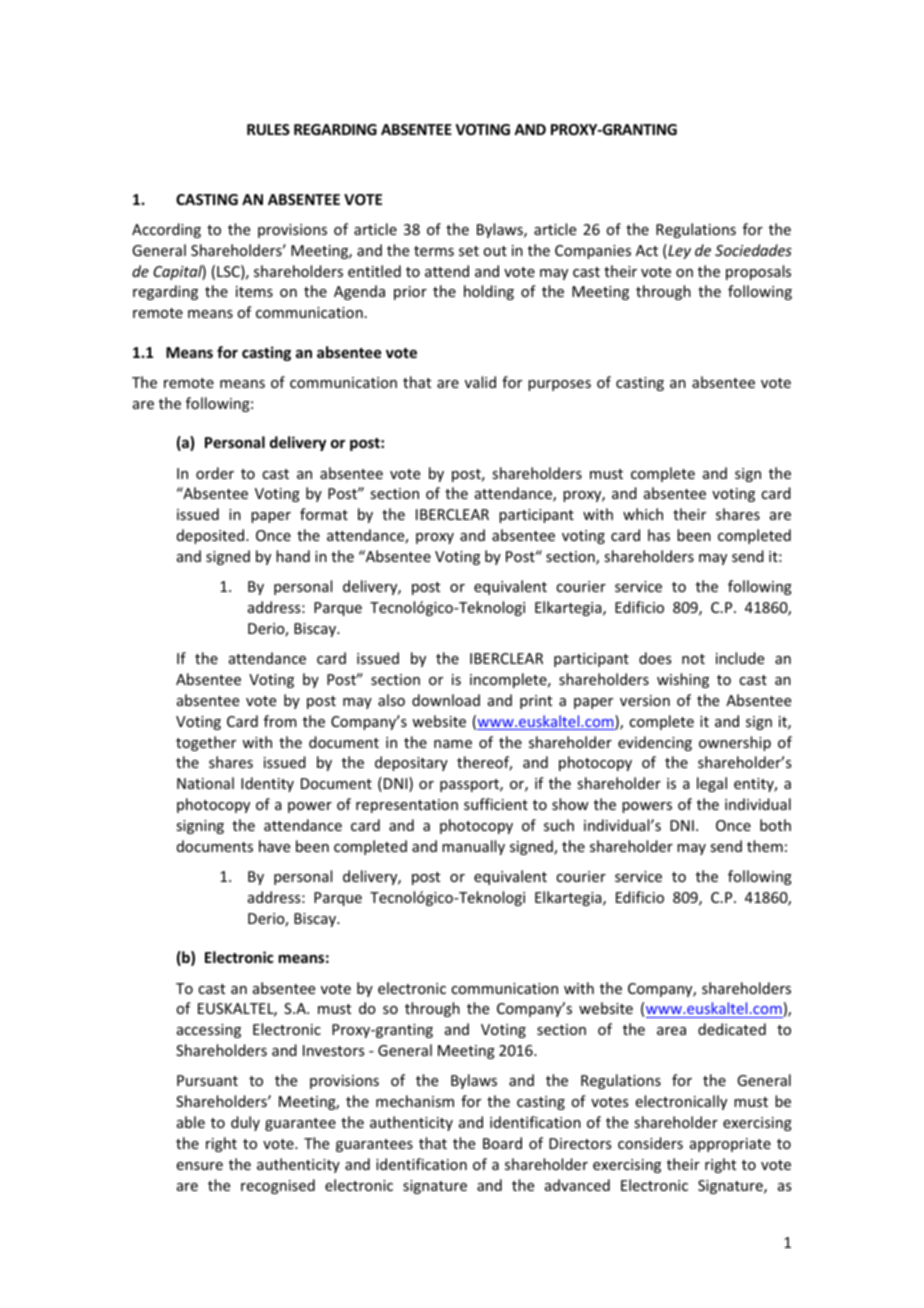 Image resolution: width=924 pixels, height=1308 pixels. What do you see at coordinates (206, 743) in the screenshot?
I see `together` at bounding box center [206, 743].
